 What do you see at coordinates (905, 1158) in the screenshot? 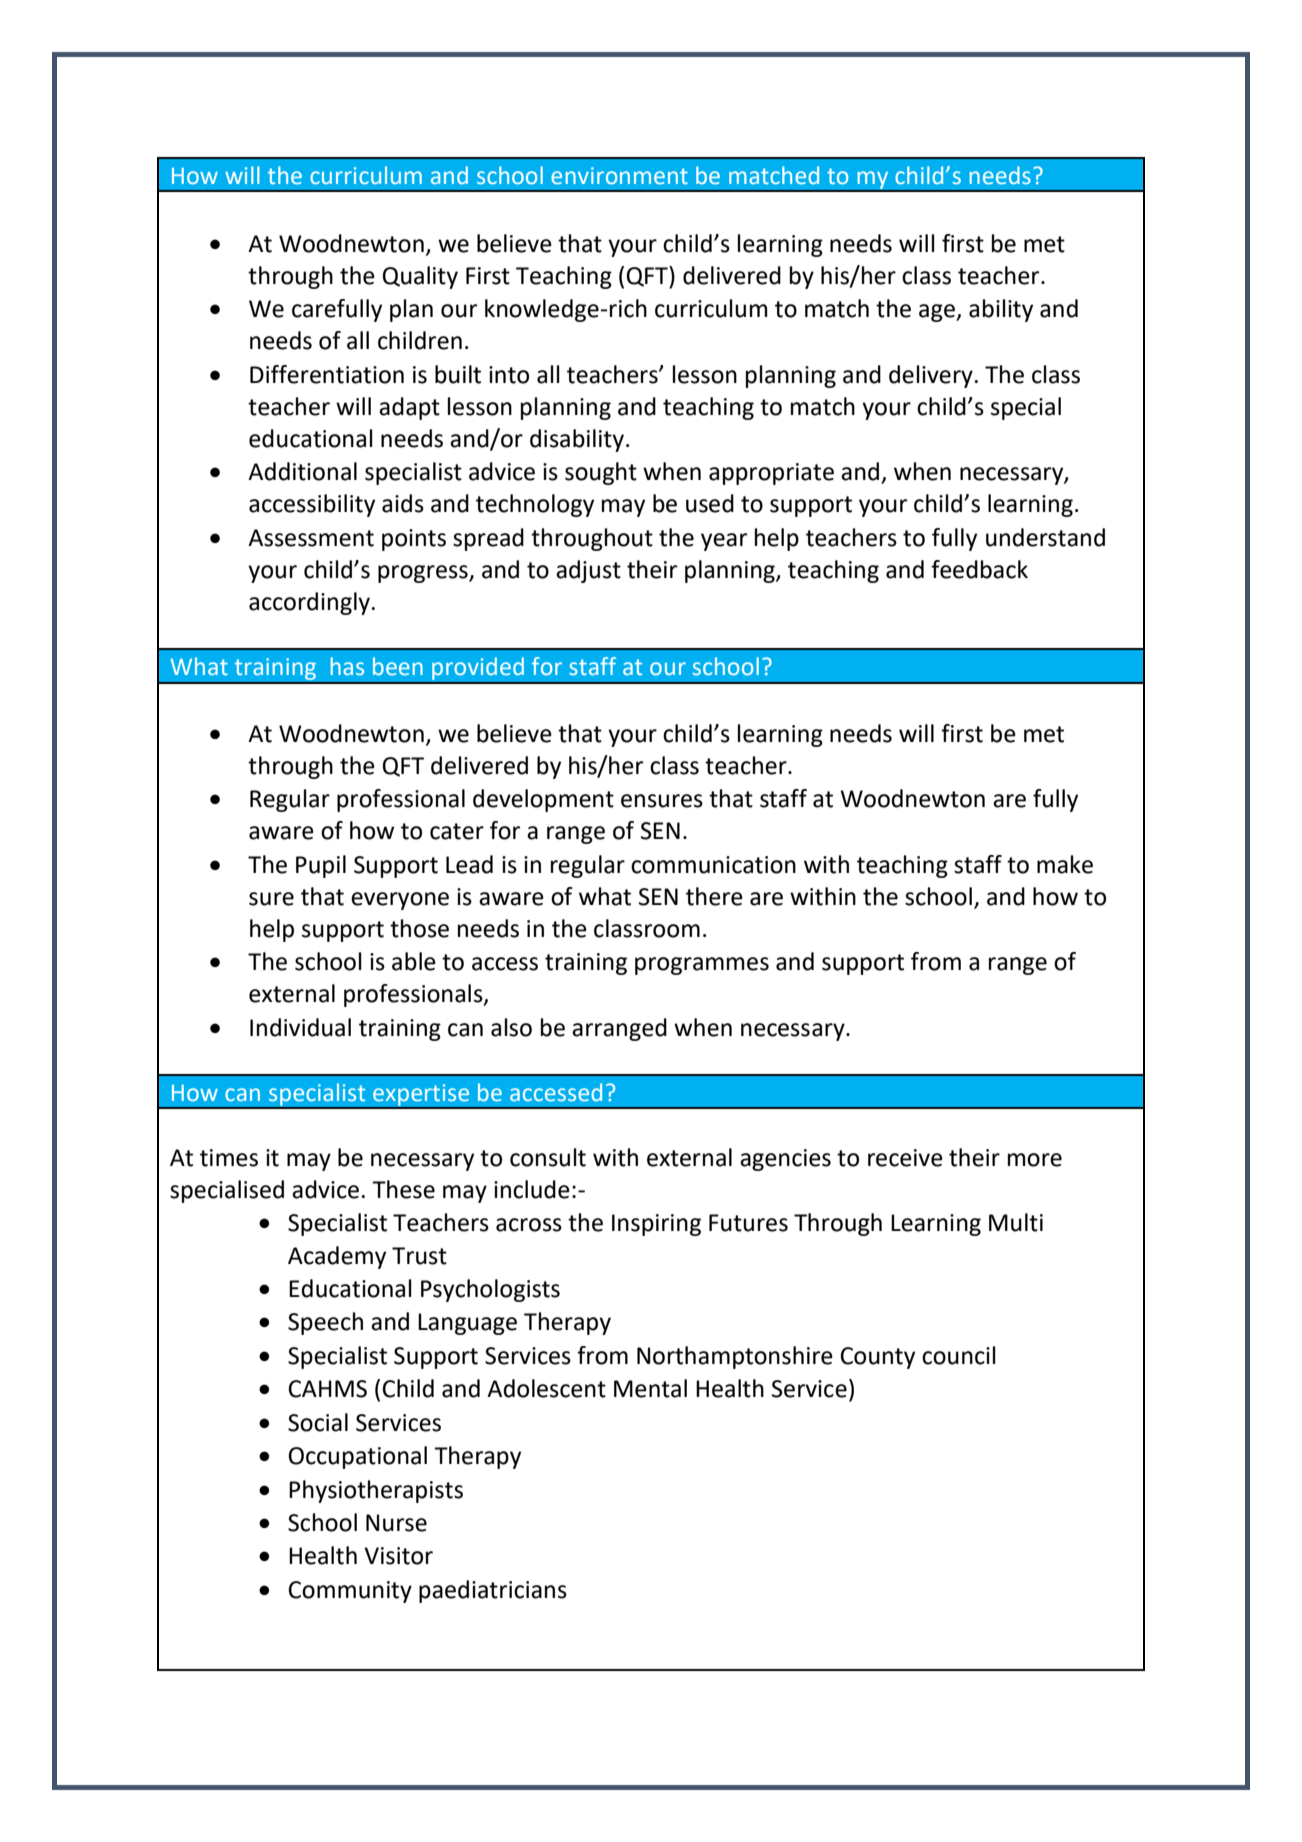
I see `receive` at bounding box center [905, 1158].
